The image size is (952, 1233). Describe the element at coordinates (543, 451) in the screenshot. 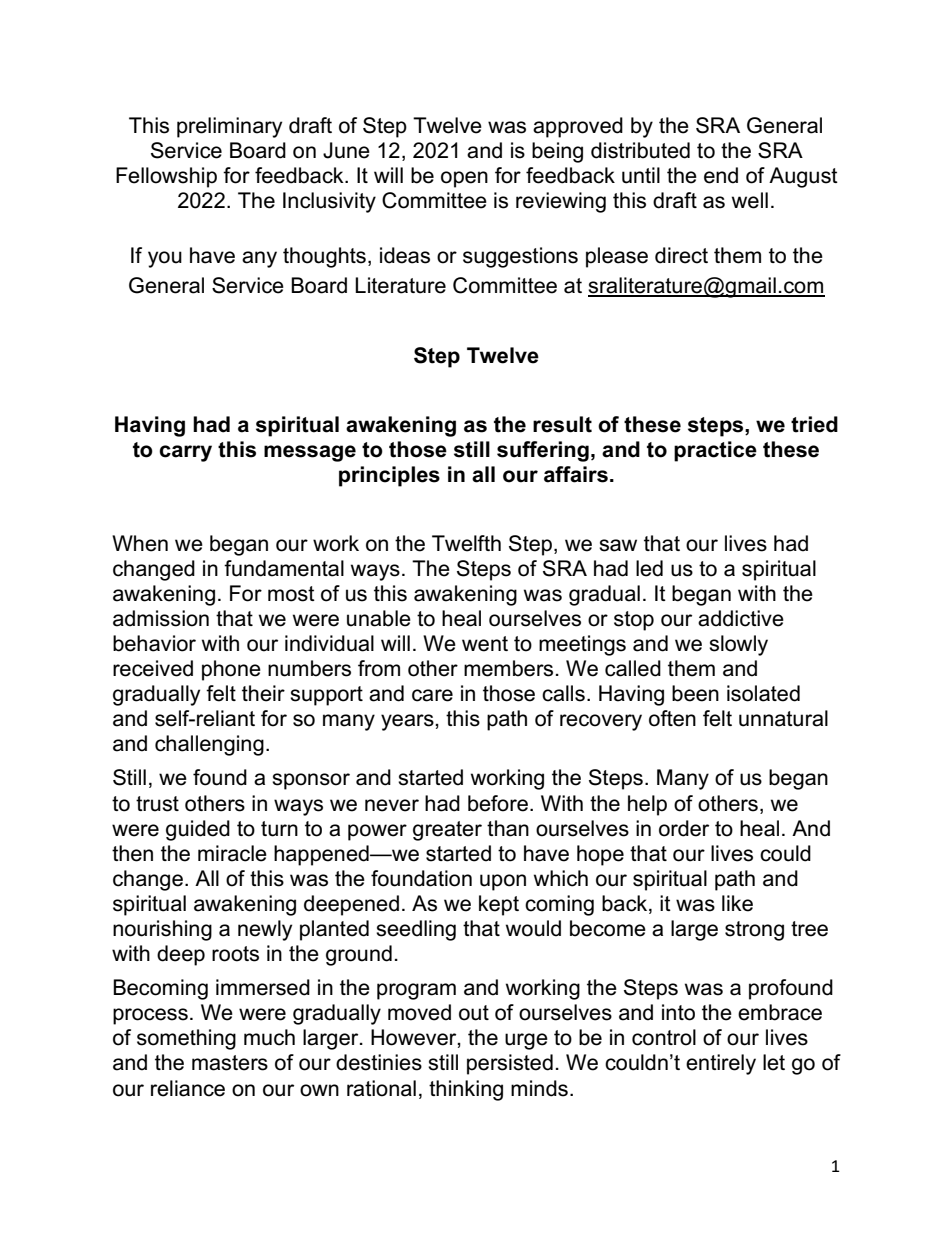

I see `suffering` at that location.
